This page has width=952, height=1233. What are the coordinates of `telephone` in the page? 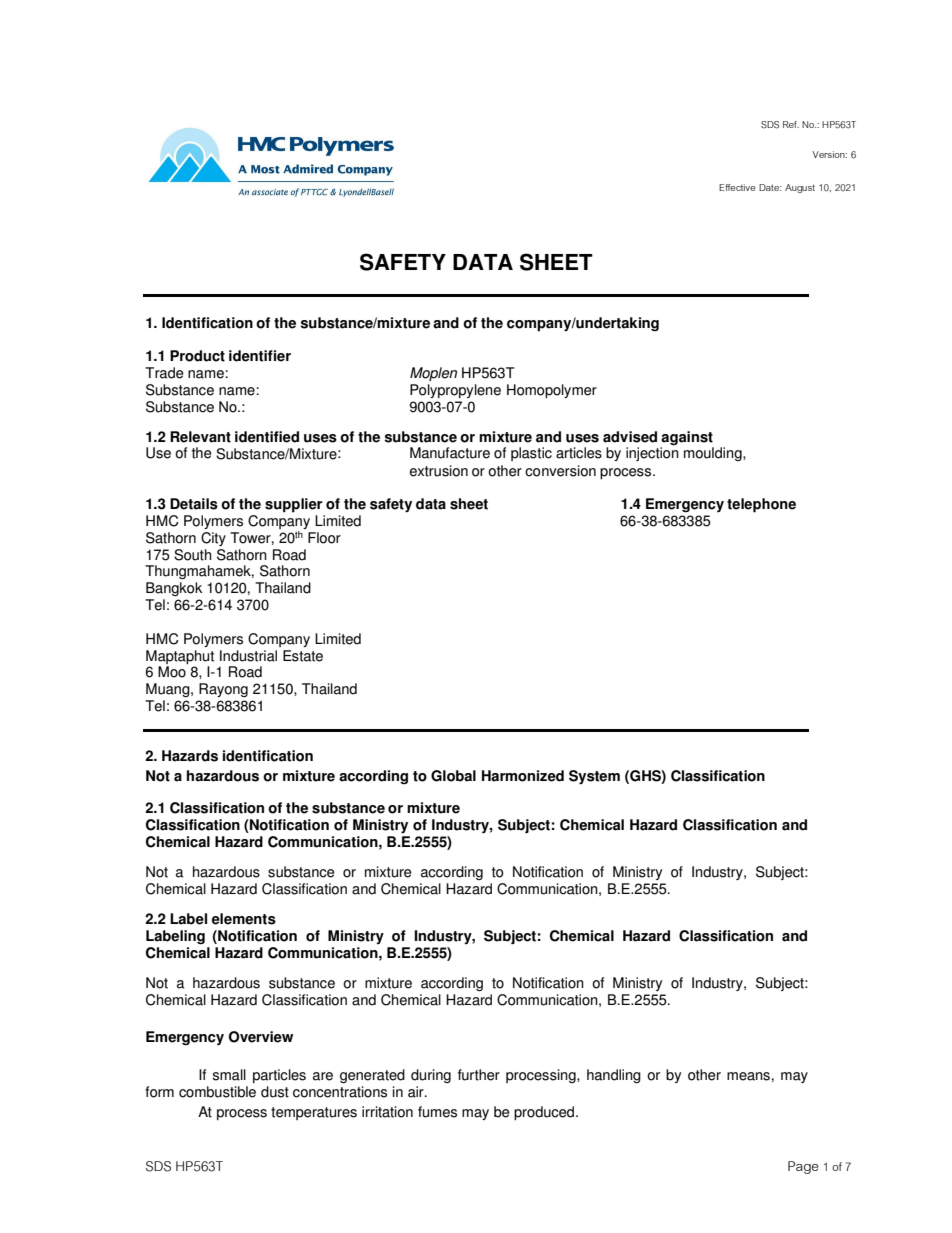 It's located at (761, 505).
